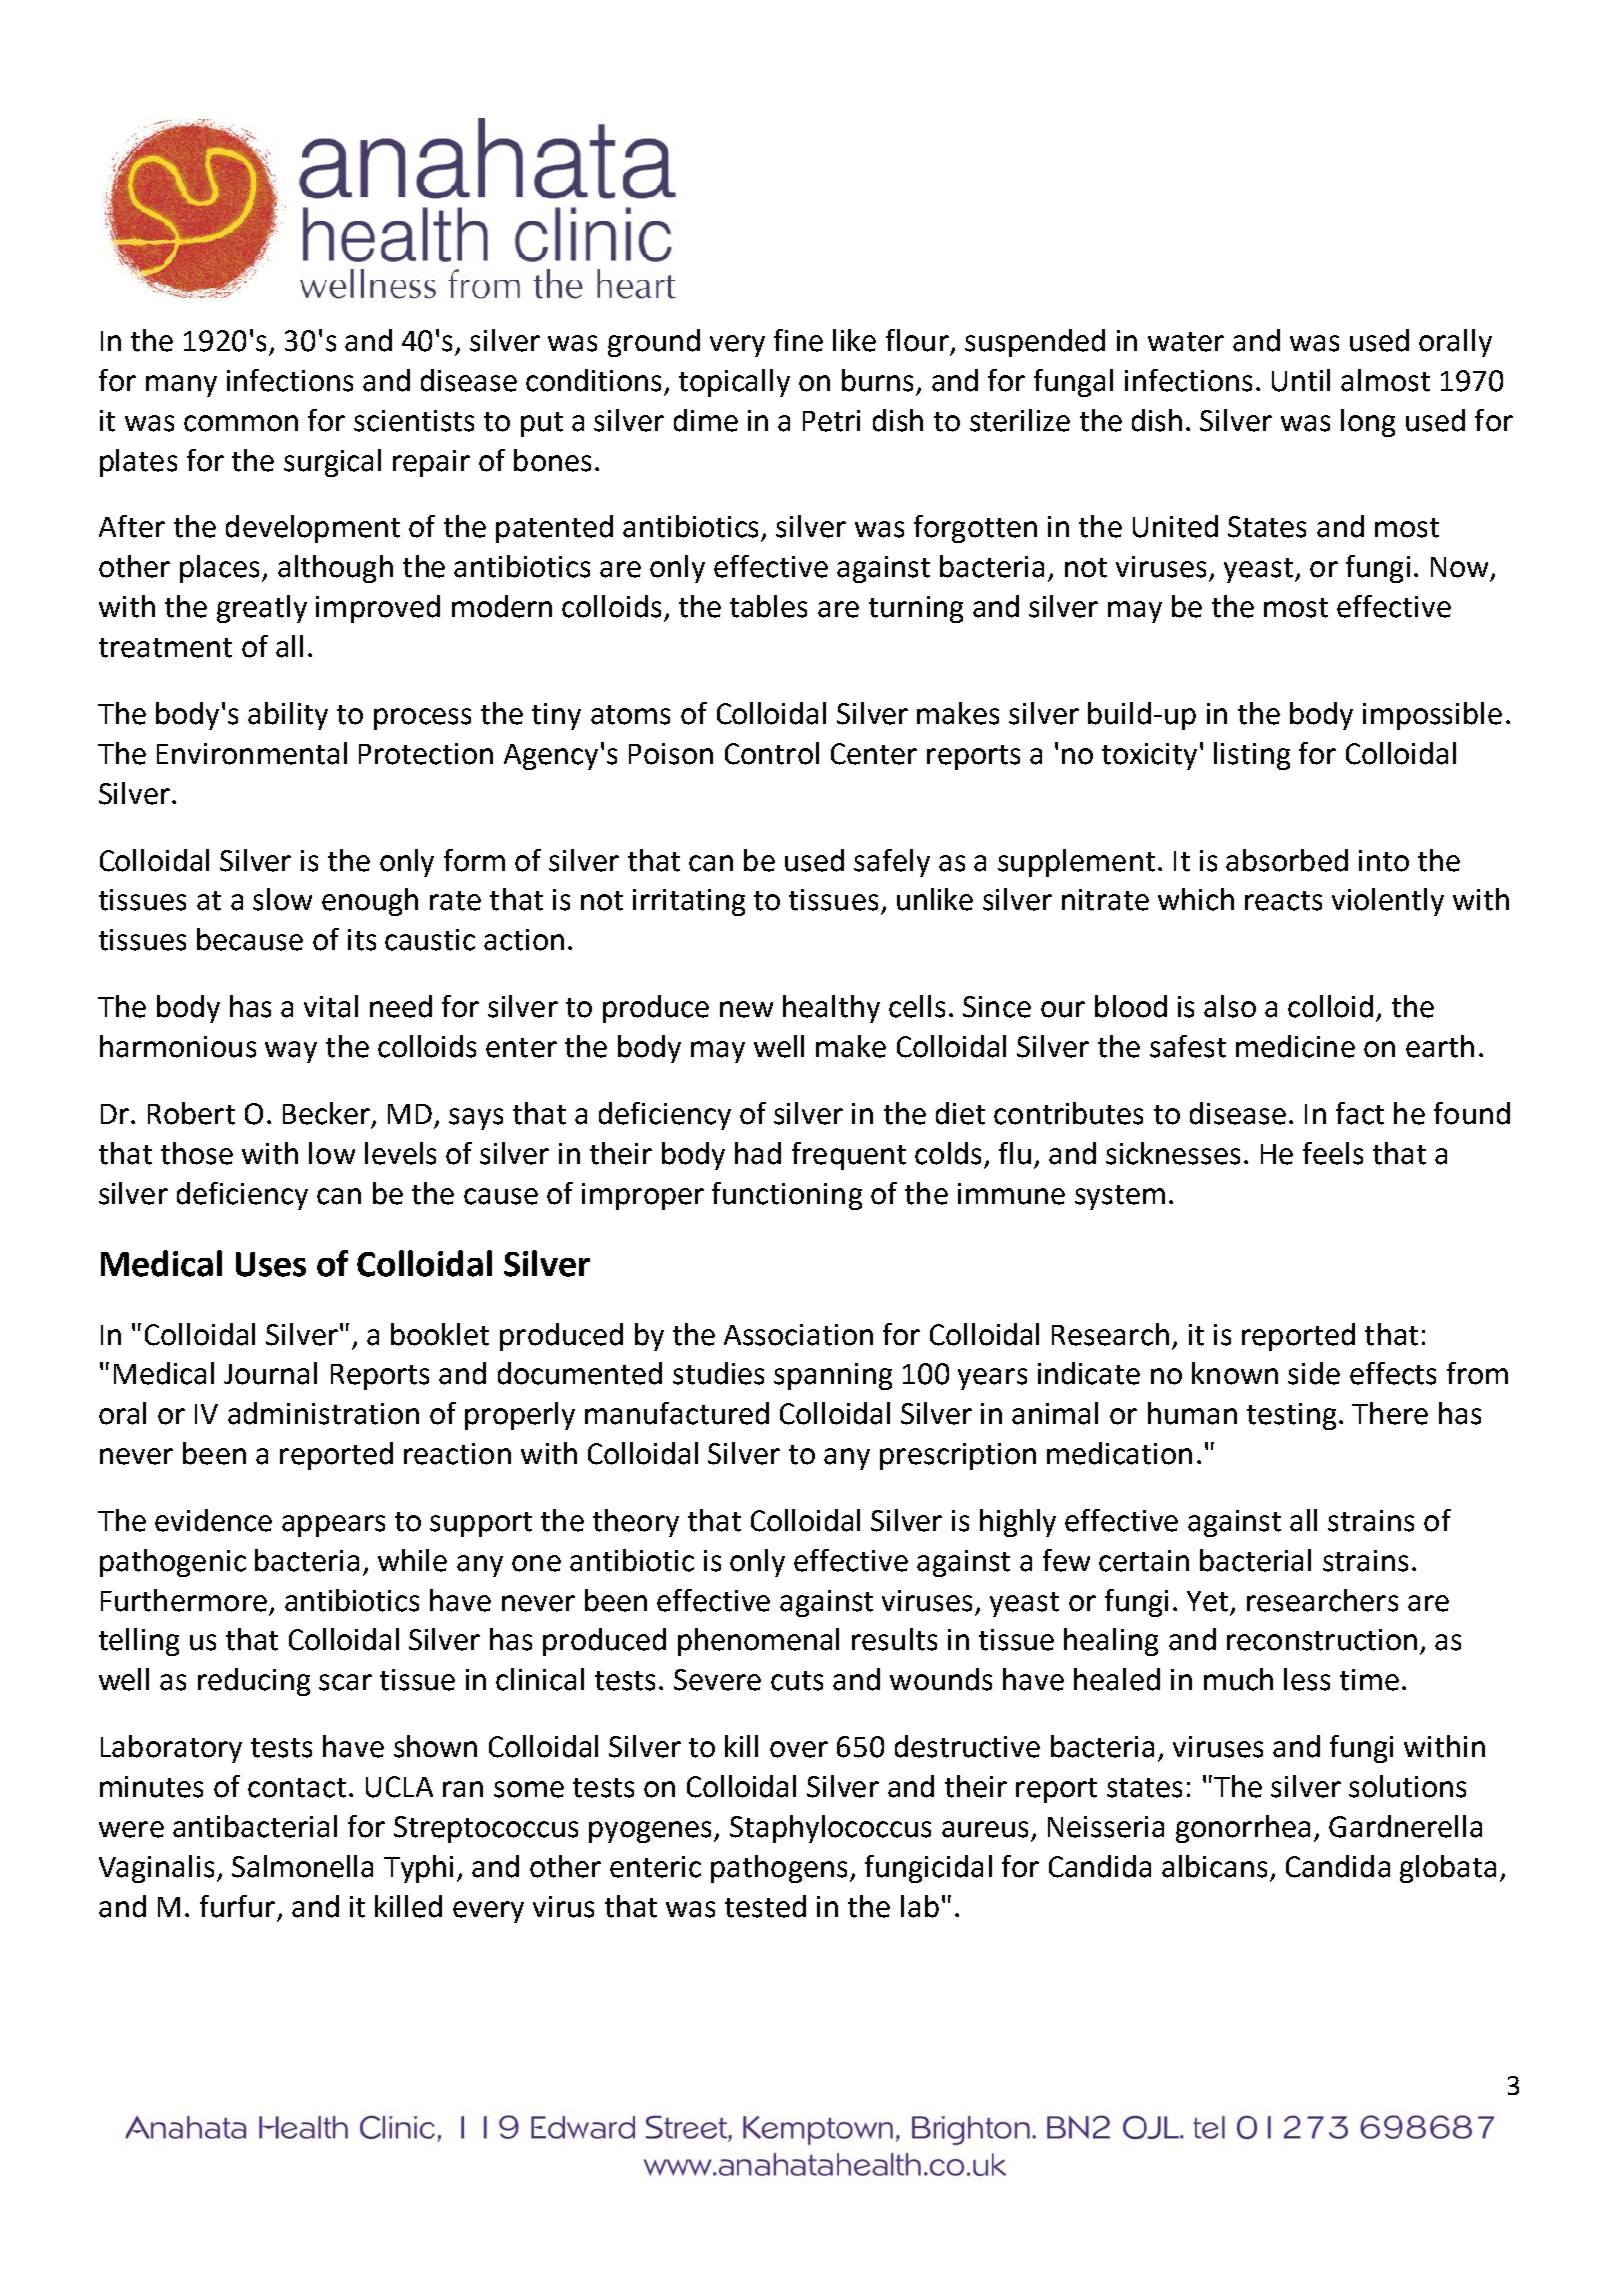 The width and height of the document is (1619, 2289). I want to click on Petri, so click(831, 421).
